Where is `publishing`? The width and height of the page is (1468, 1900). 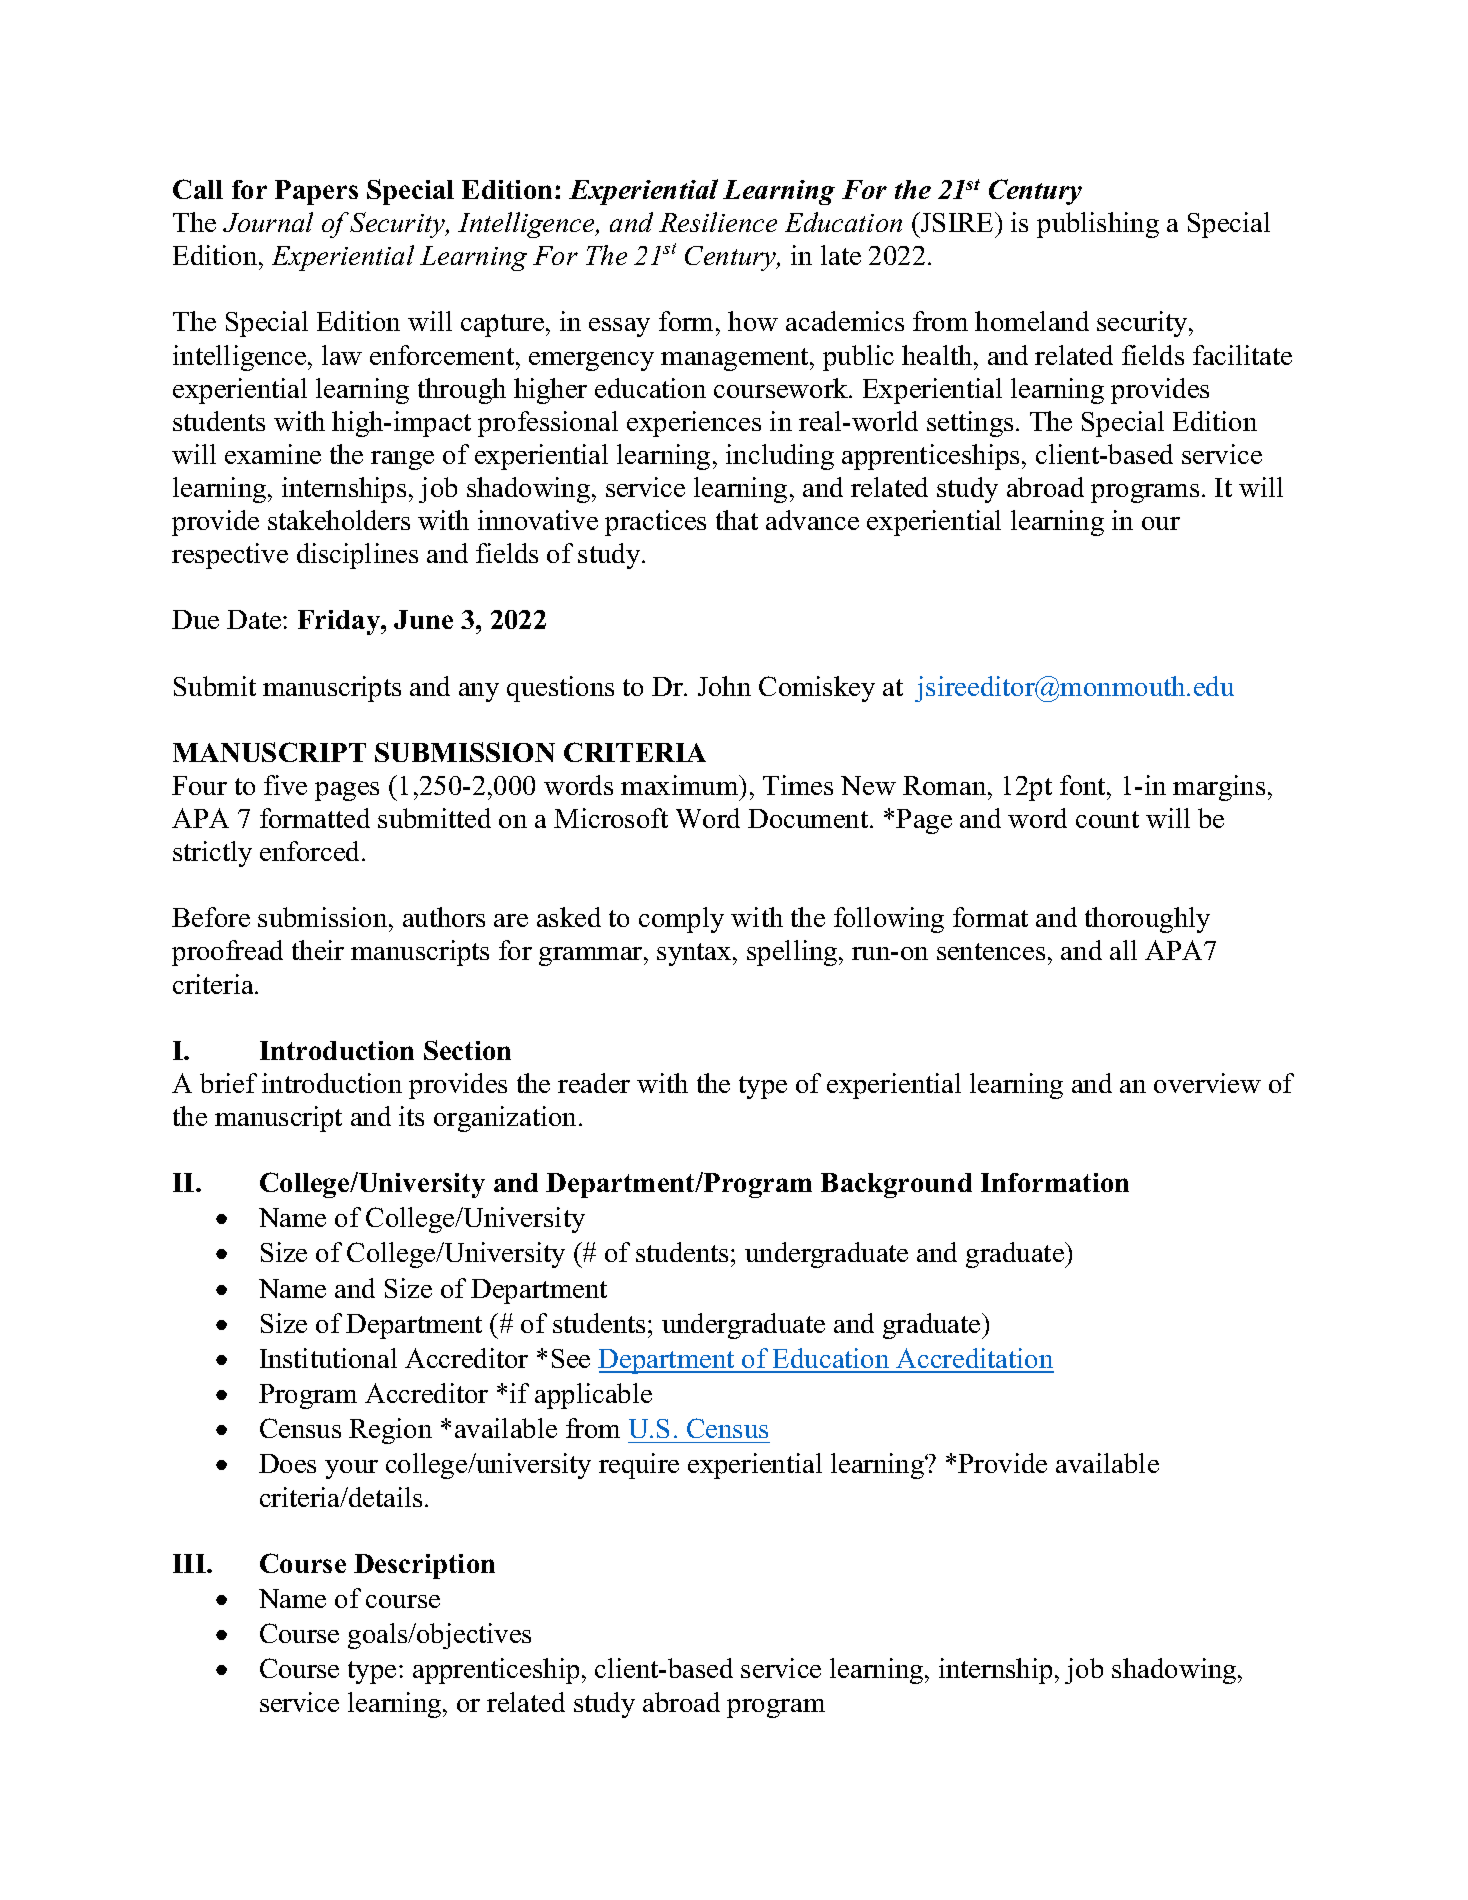
publishing is located at coordinates (1098, 225).
